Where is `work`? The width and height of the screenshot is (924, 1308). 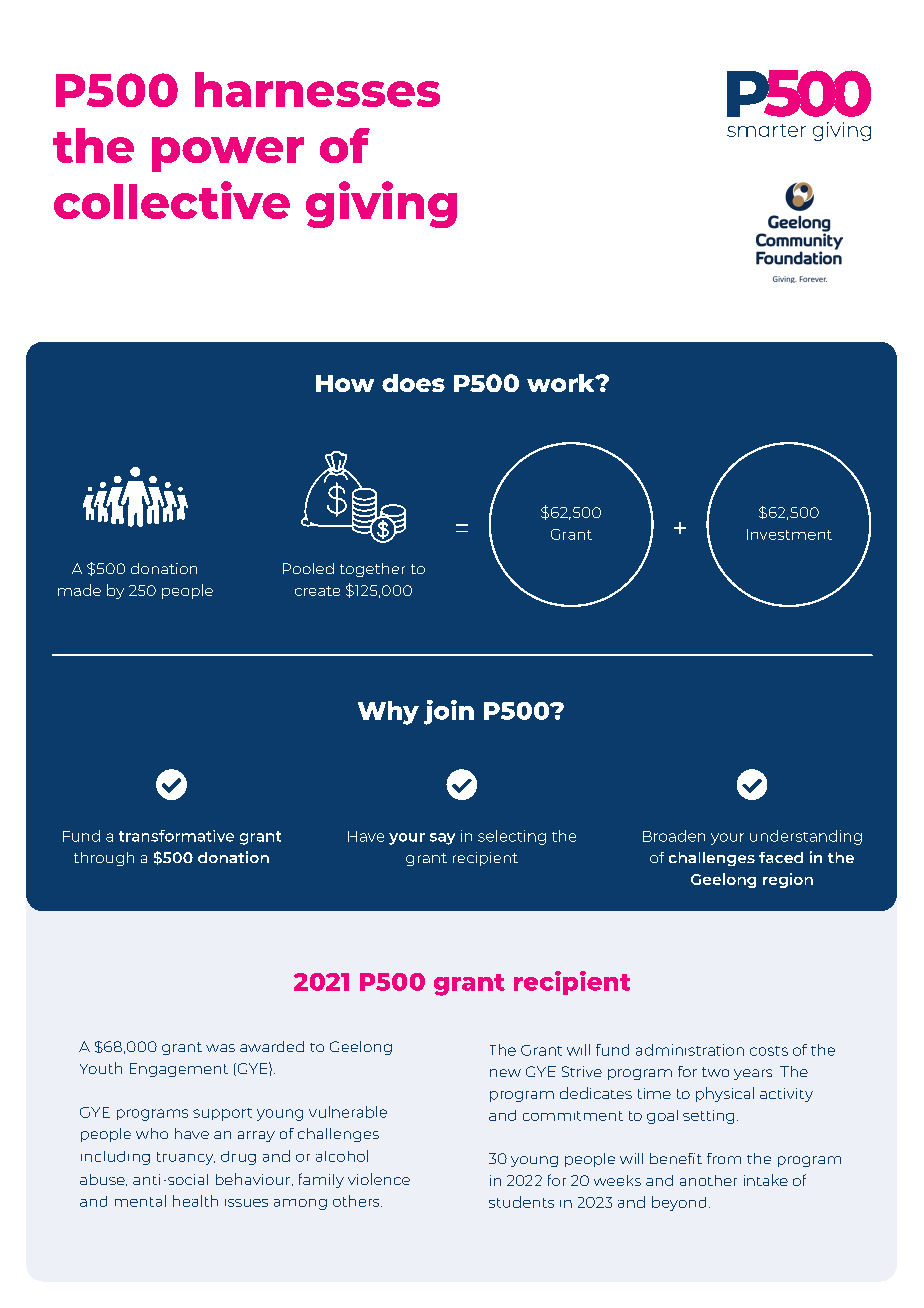
work is located at coordinates (562, 383).
